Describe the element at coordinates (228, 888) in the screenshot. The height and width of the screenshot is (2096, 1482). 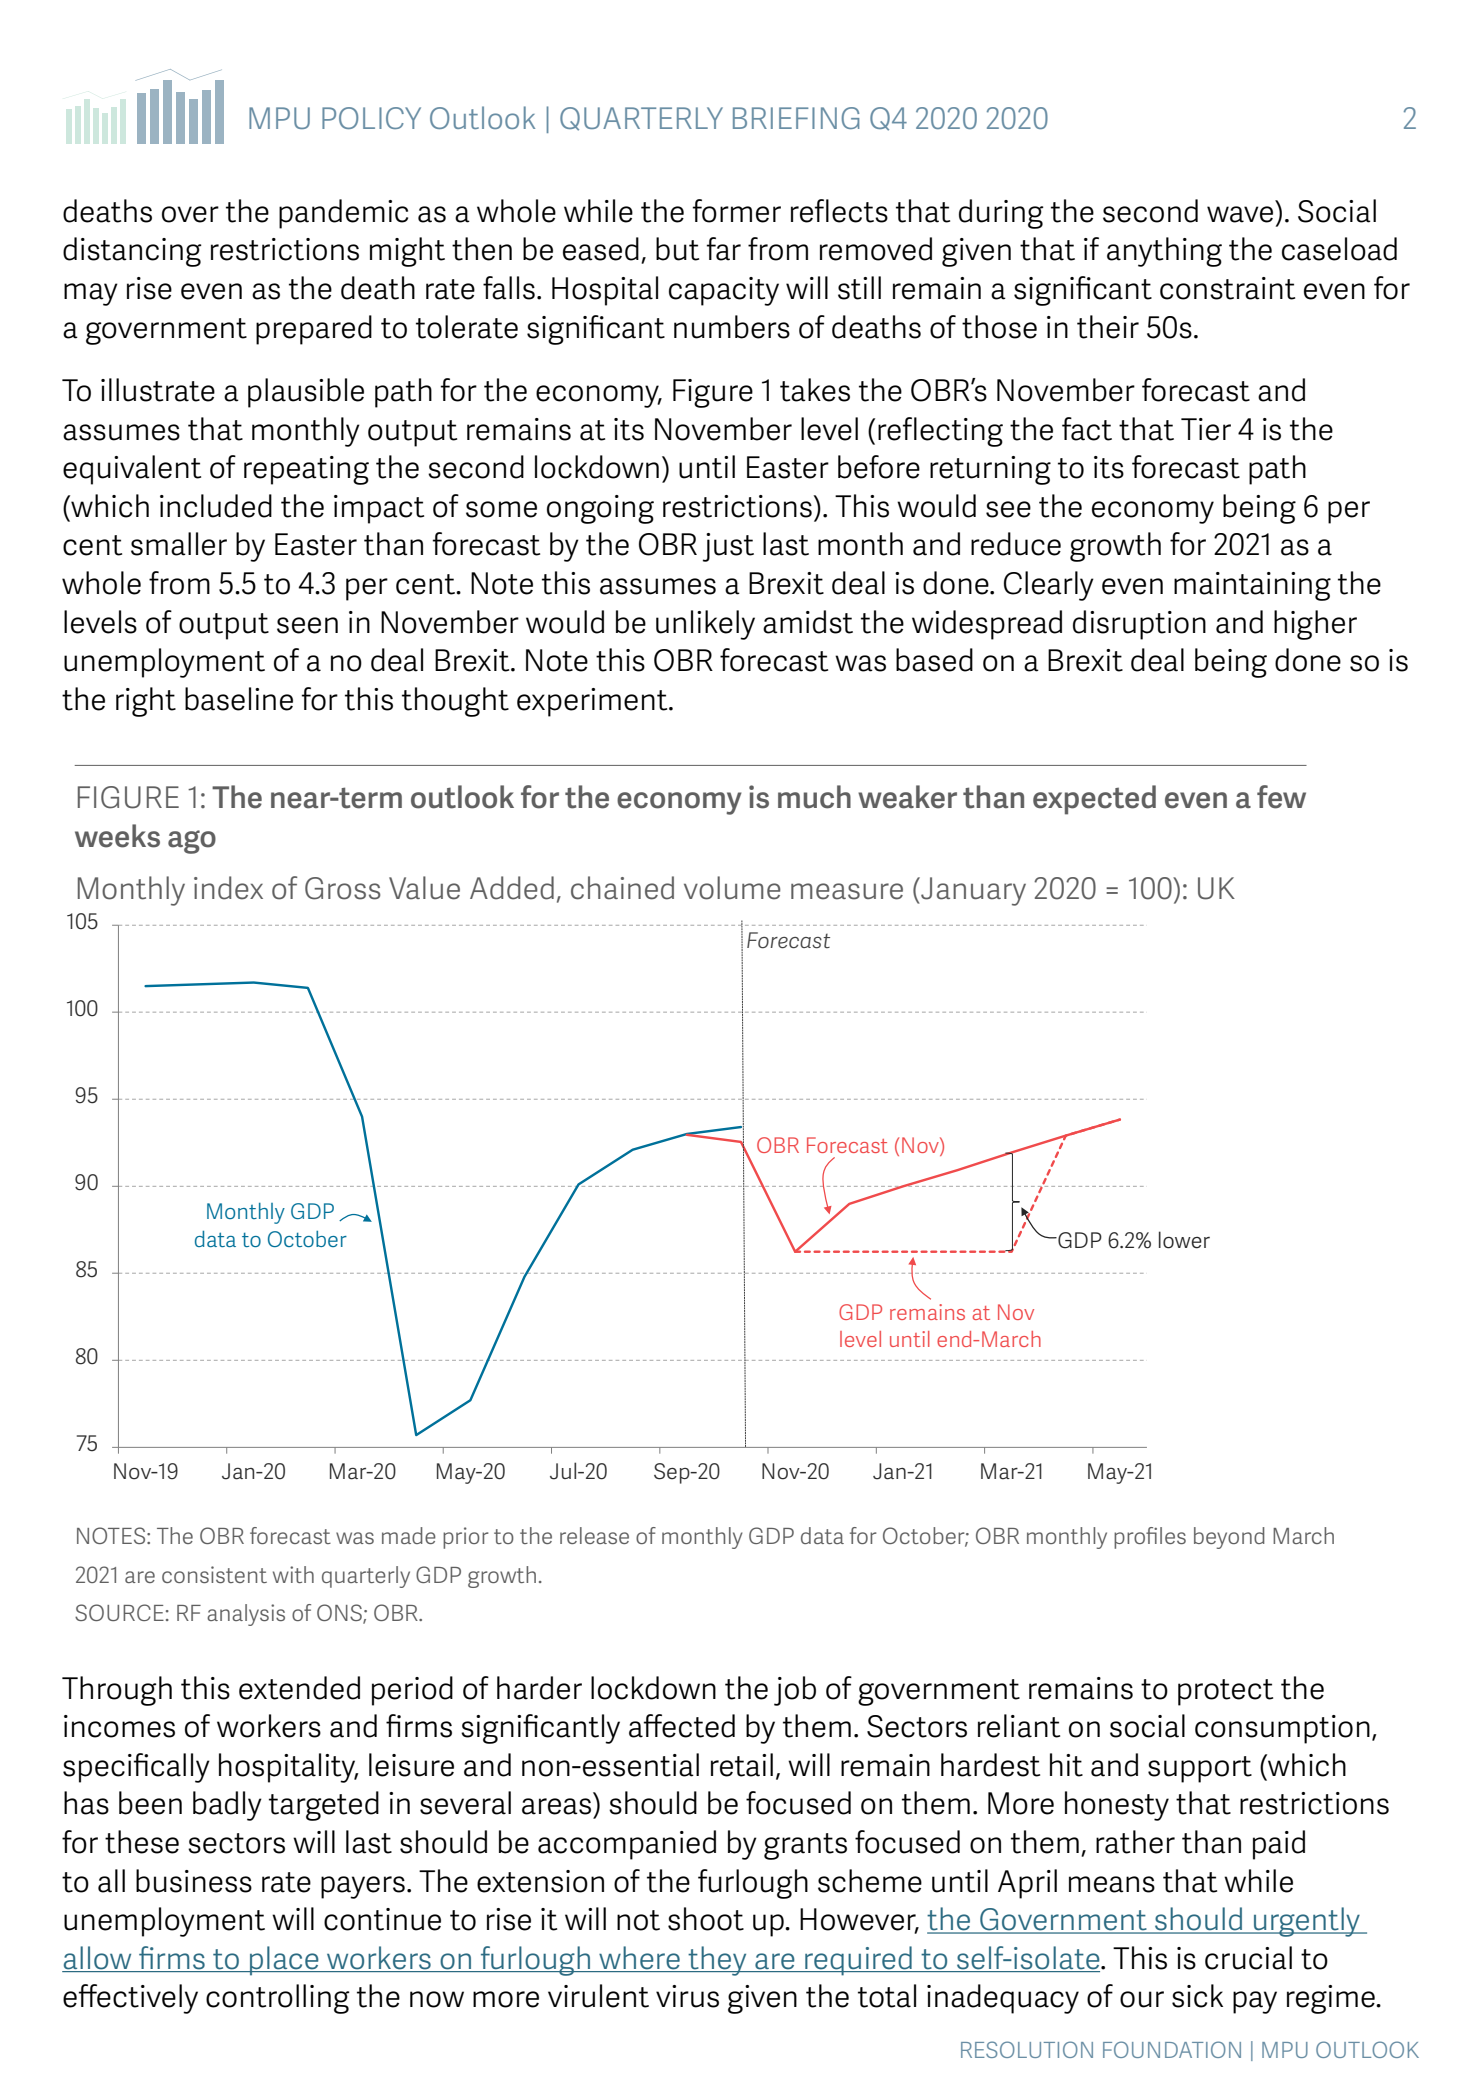
I see `index` at that location.
